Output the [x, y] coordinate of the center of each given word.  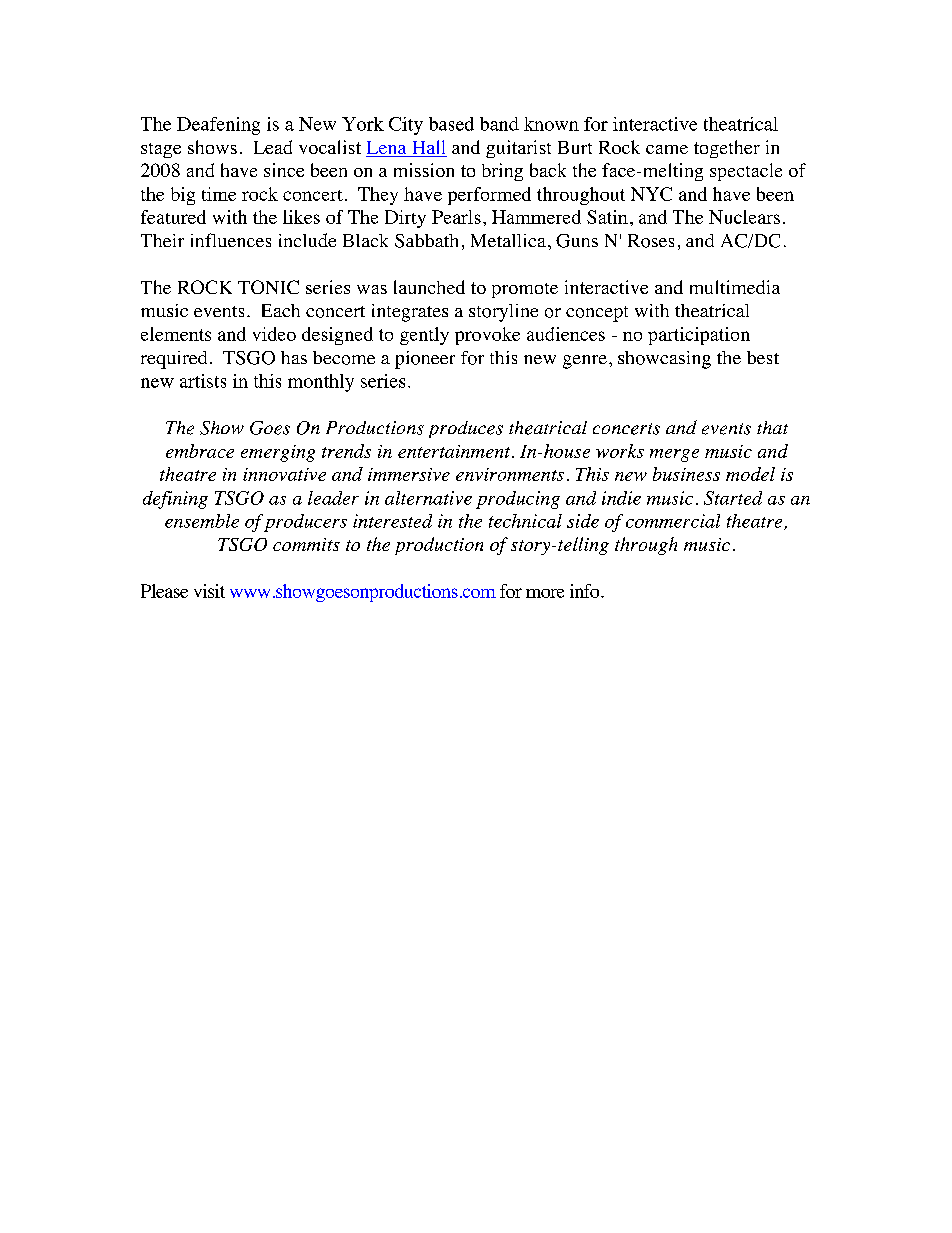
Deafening [218, 126]
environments [510, 474]
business [686, 474]
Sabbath [426, 241]
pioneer [425, 360]
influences [231, 240]
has [294, 357]
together [727, 149]
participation [699, 336]
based [451, 124]
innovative [284, 474]
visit [209, 591]
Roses [651, 241]
